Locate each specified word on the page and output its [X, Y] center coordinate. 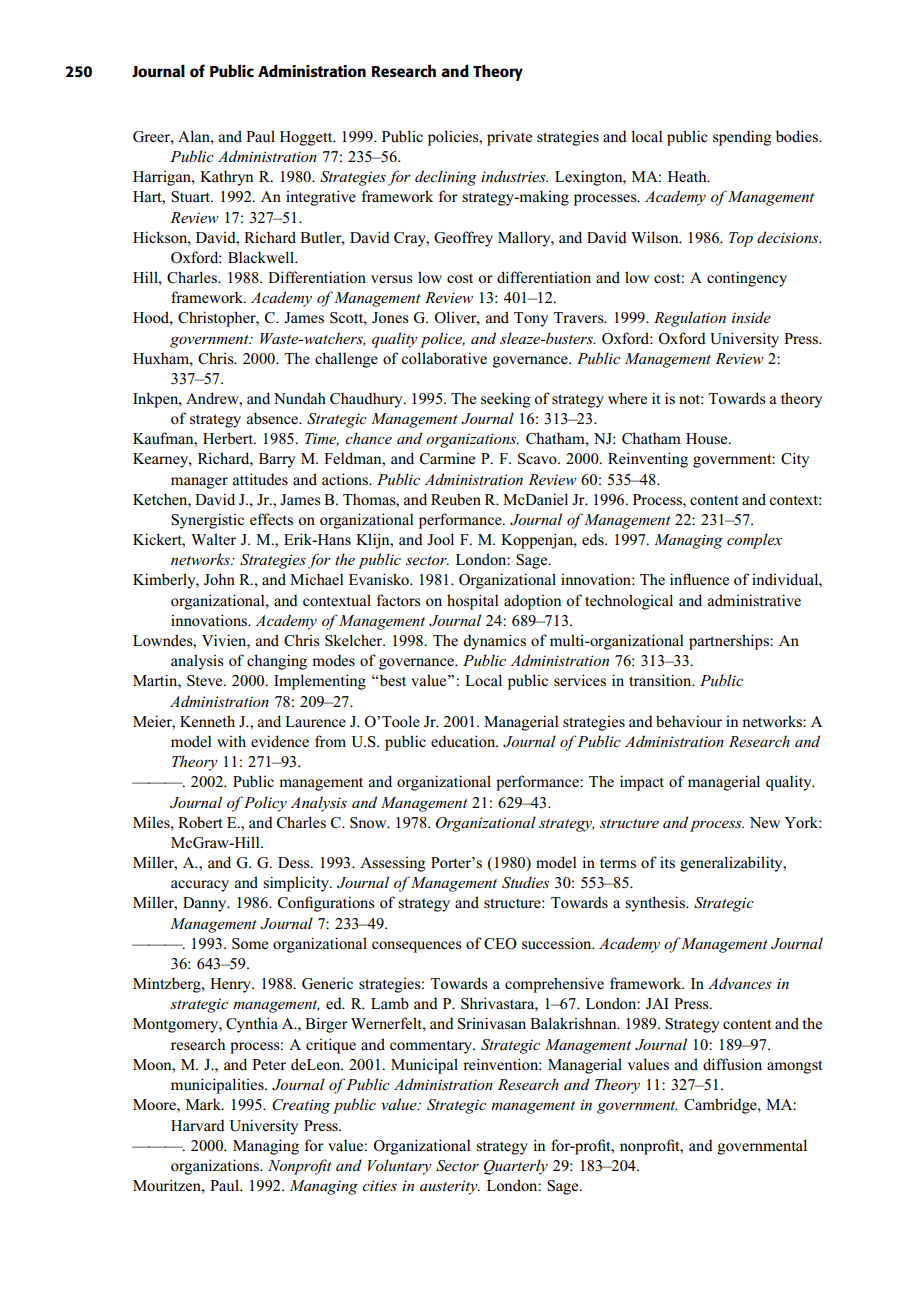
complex [754, 541]
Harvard [198, 1125]
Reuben [456, 499]
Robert [200, 822]
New [764, 822]
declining [446, 178]
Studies [525, 882]
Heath [688, 176]
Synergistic [207, 521]
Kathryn [226, 178]
